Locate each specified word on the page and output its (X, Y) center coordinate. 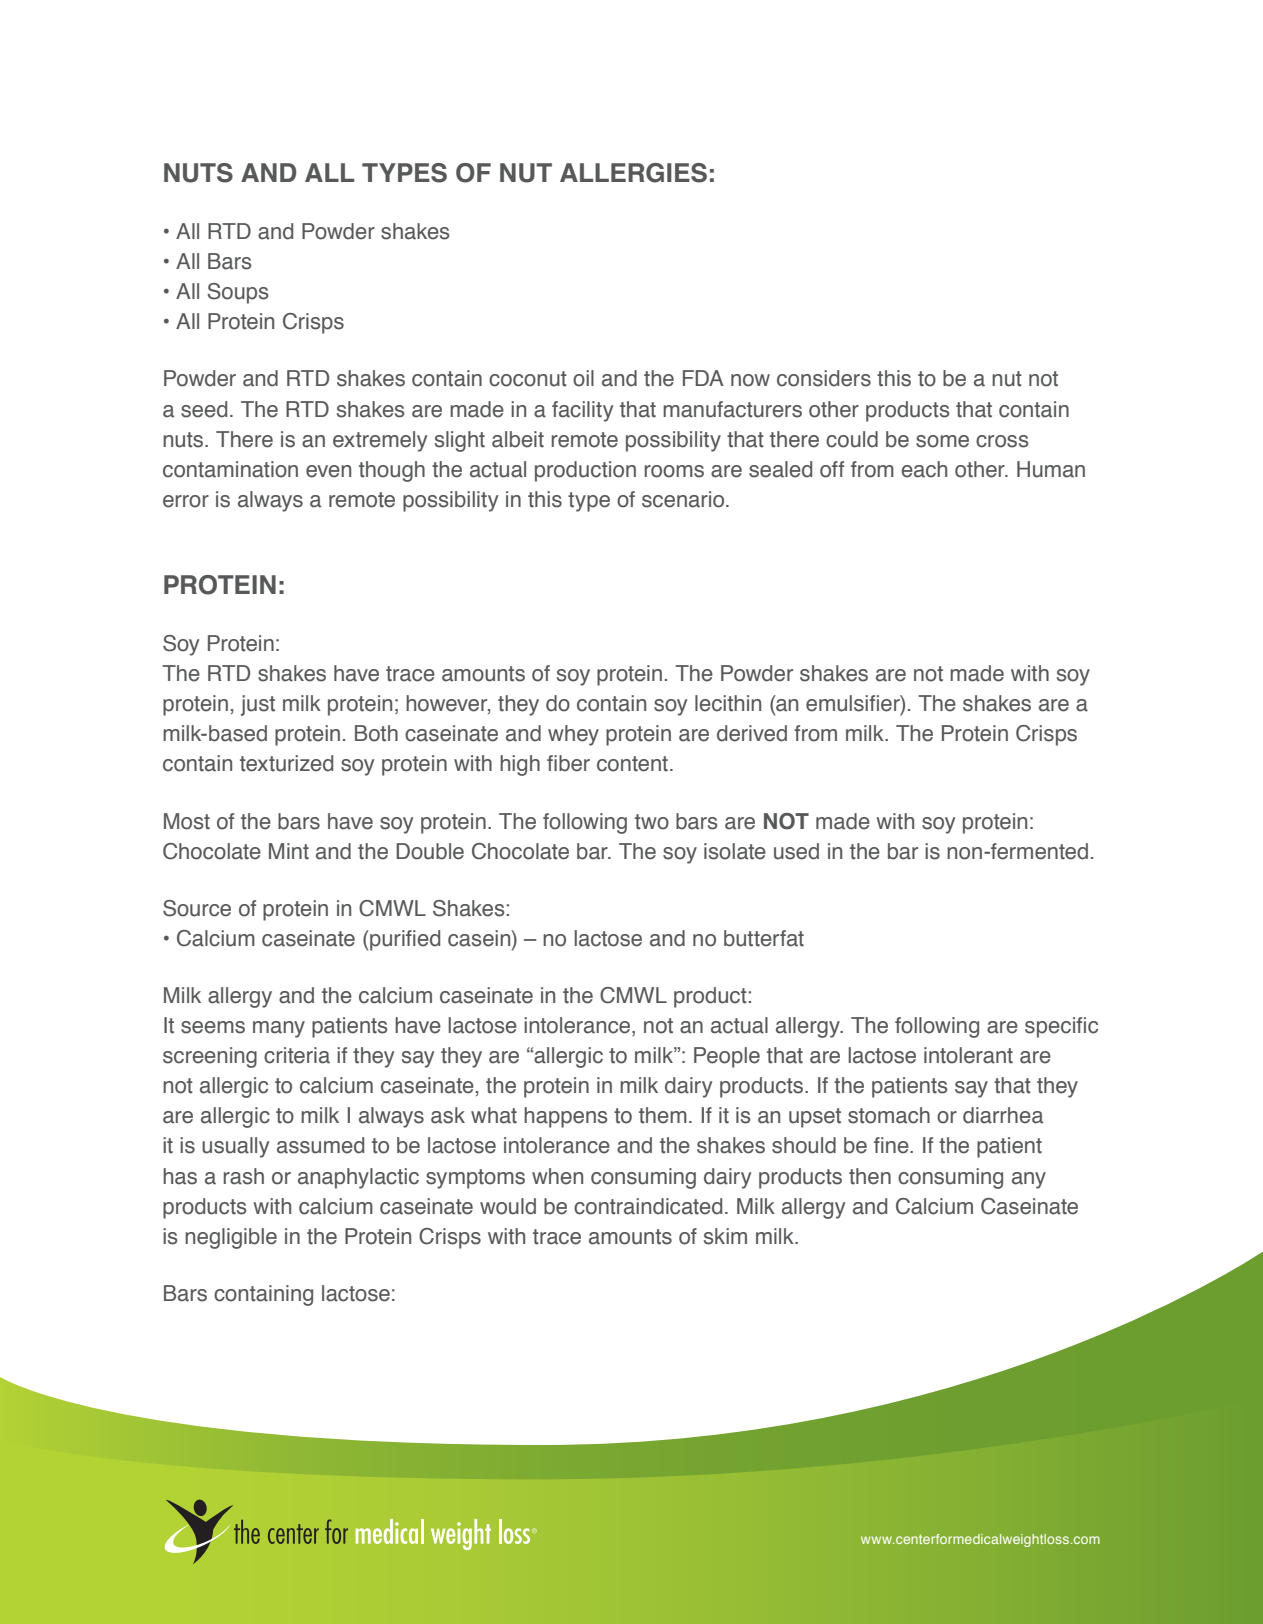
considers (824, 378)
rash (243, 1176)
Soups (238, 293)
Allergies (633, 173)
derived (752, 733)
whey (573, 735)
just (258, 705)
